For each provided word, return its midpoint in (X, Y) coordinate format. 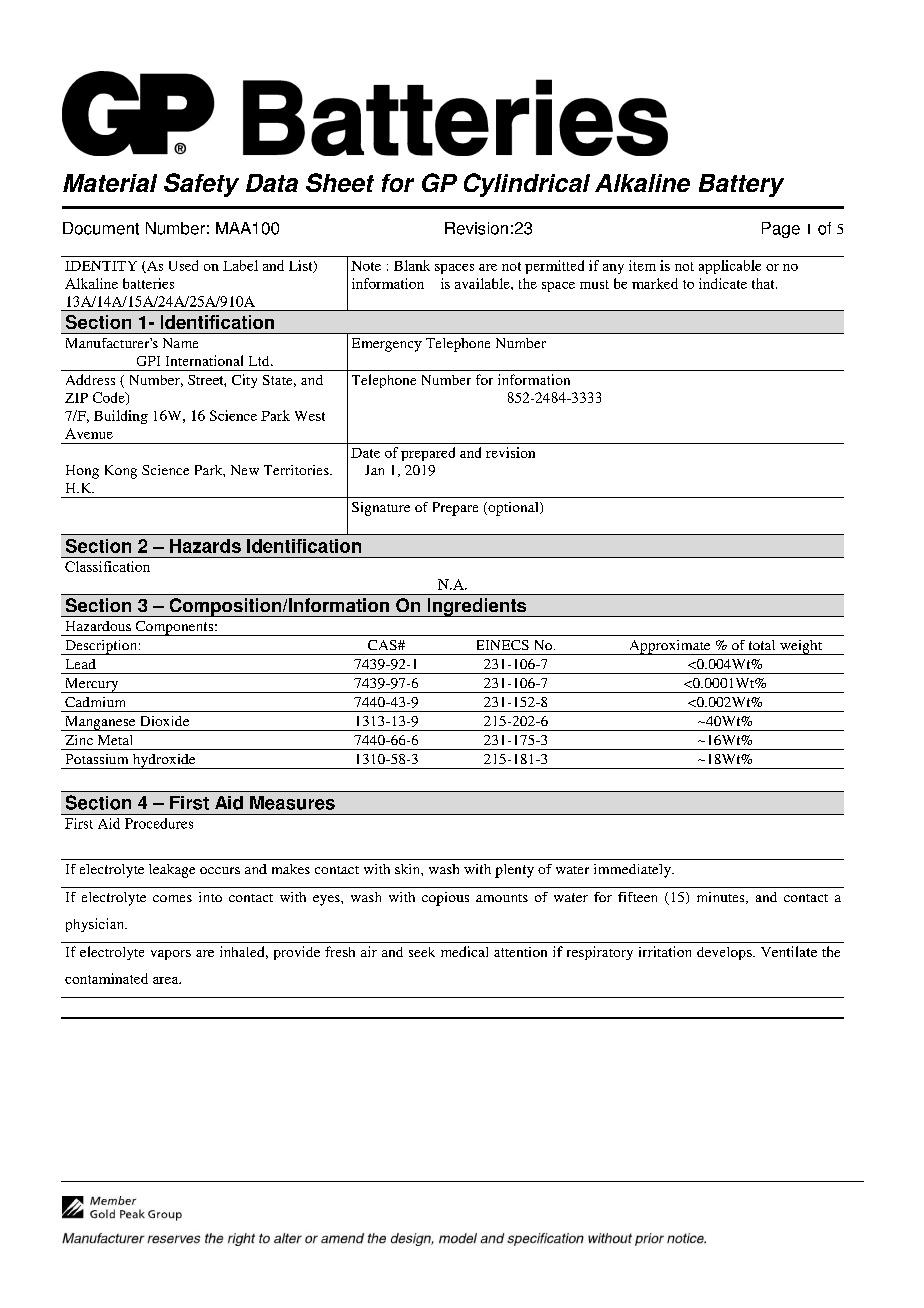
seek (422, 952)
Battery (741, 185)
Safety (201, 185)
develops (725, 953)
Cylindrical (527, 185)
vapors (171, 955)
